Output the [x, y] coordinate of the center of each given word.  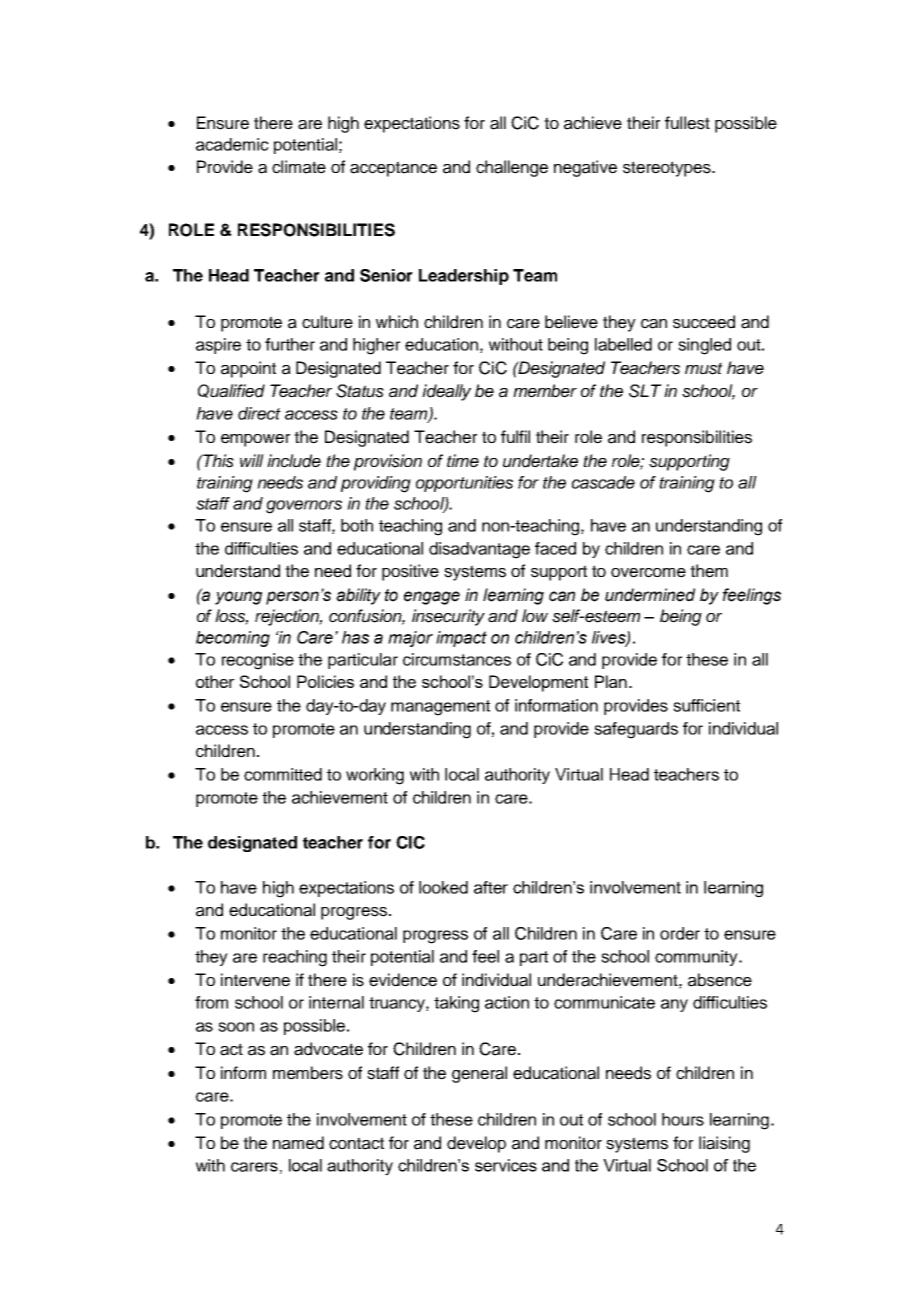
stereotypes [668, 169]
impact [461, 639]
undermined [650, 595]
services [506, 1165]
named [298, 1143]
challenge [512, 168]
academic [232, 144]
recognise [258, 661]
